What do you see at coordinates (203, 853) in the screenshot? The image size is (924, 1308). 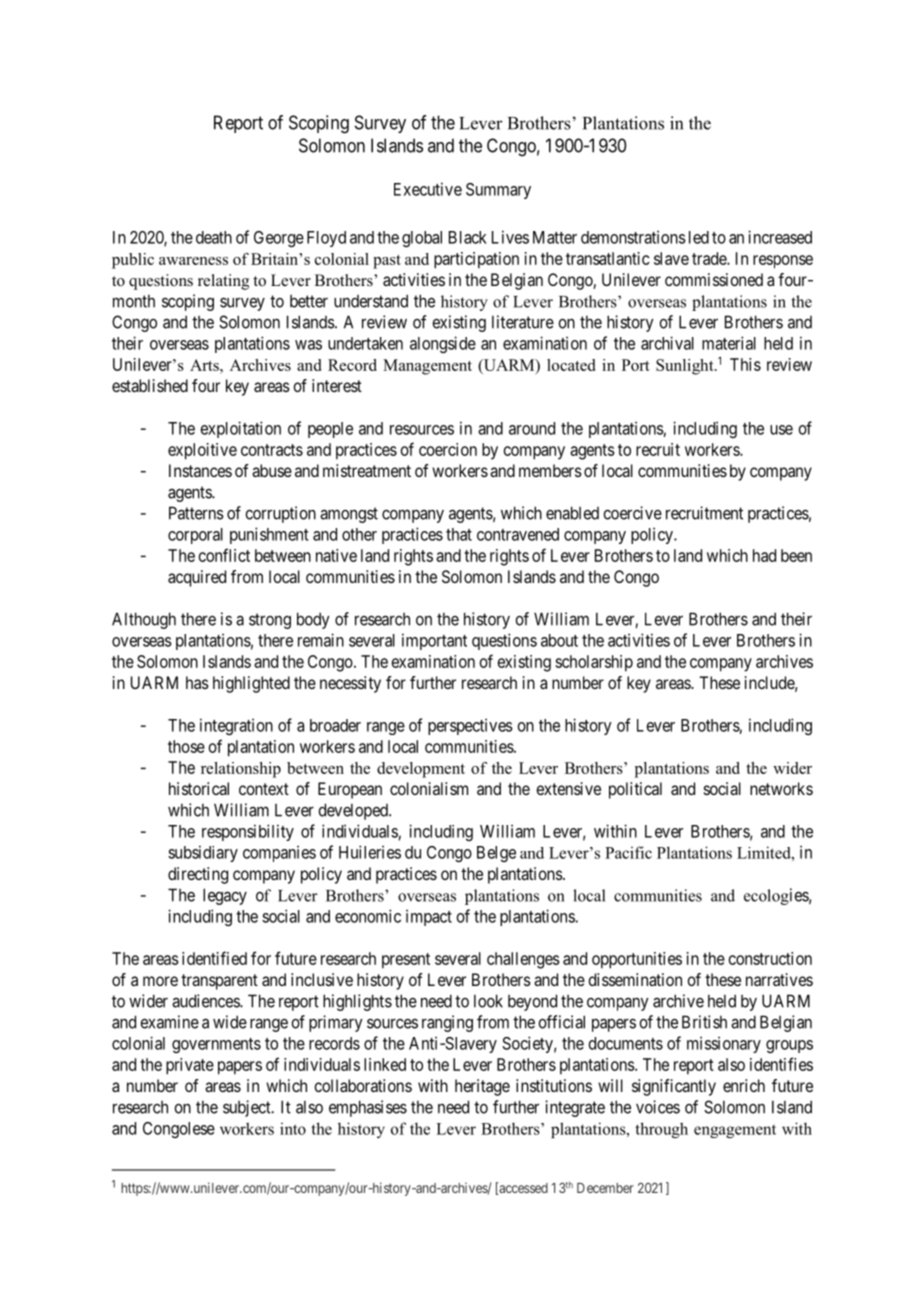 I see `subsidiary` at bounding box center [203, 853].
